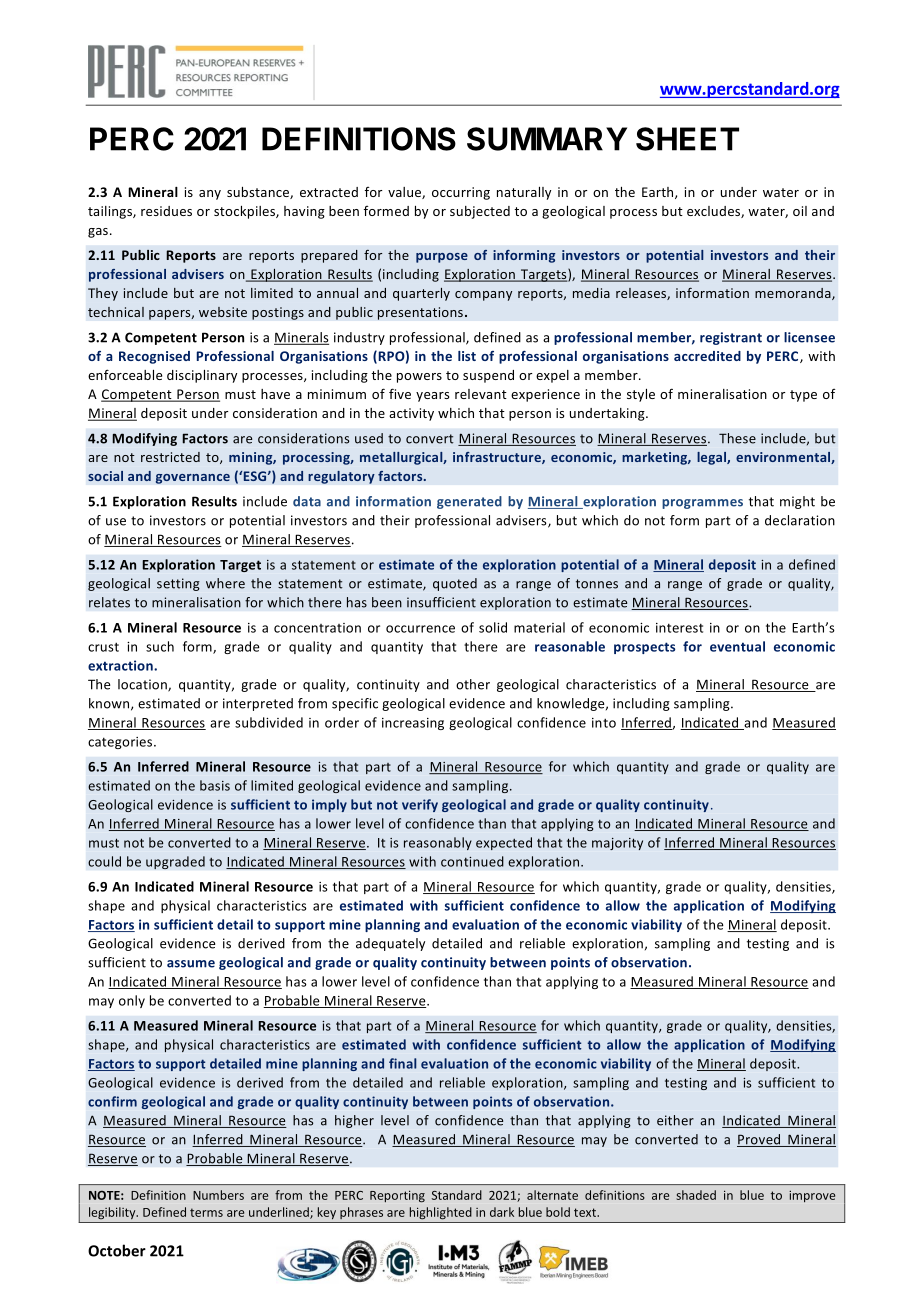  I want to click on occurring, so click(461, 193).
